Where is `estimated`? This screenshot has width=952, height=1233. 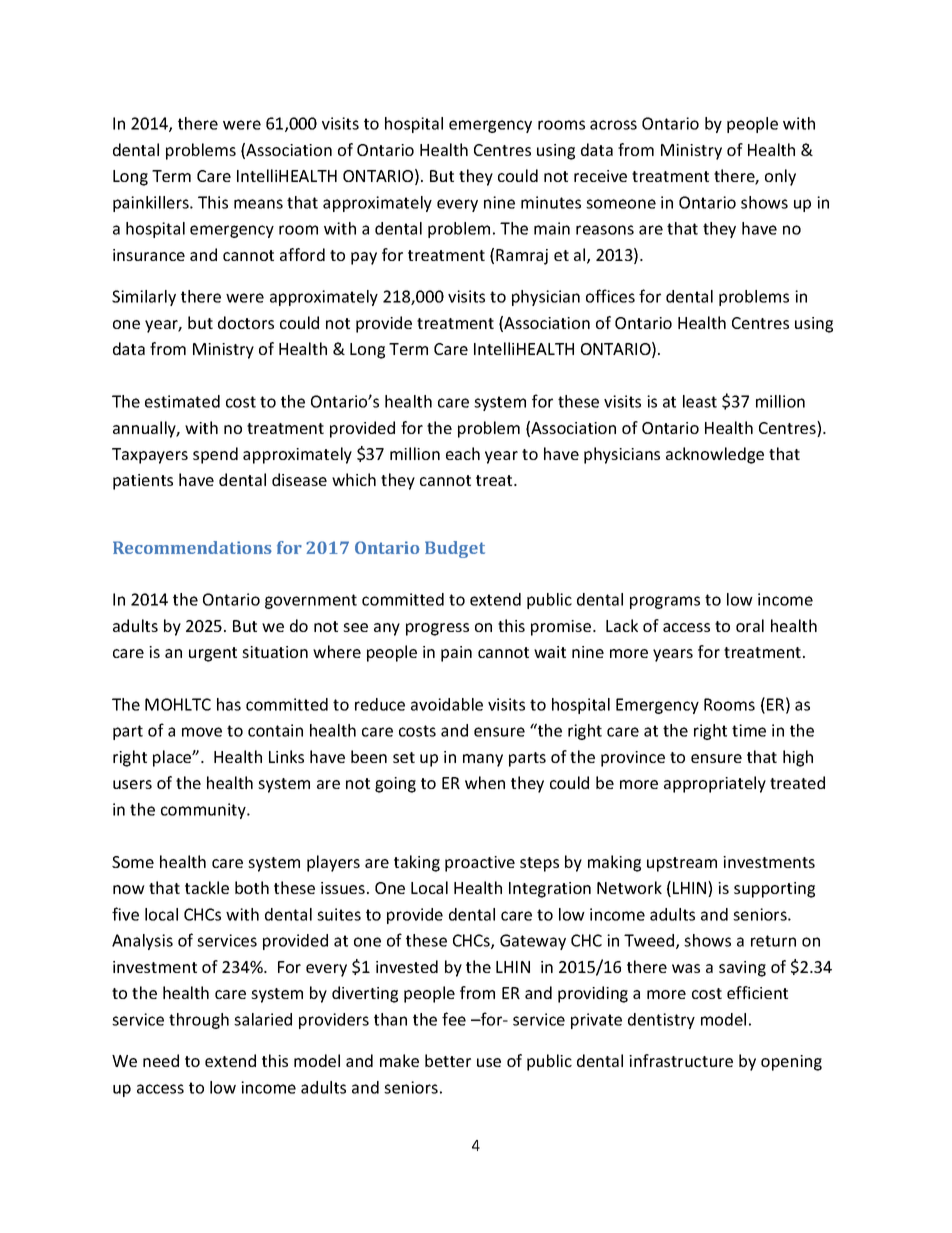 estimated is located at coordinates (182, 401).
